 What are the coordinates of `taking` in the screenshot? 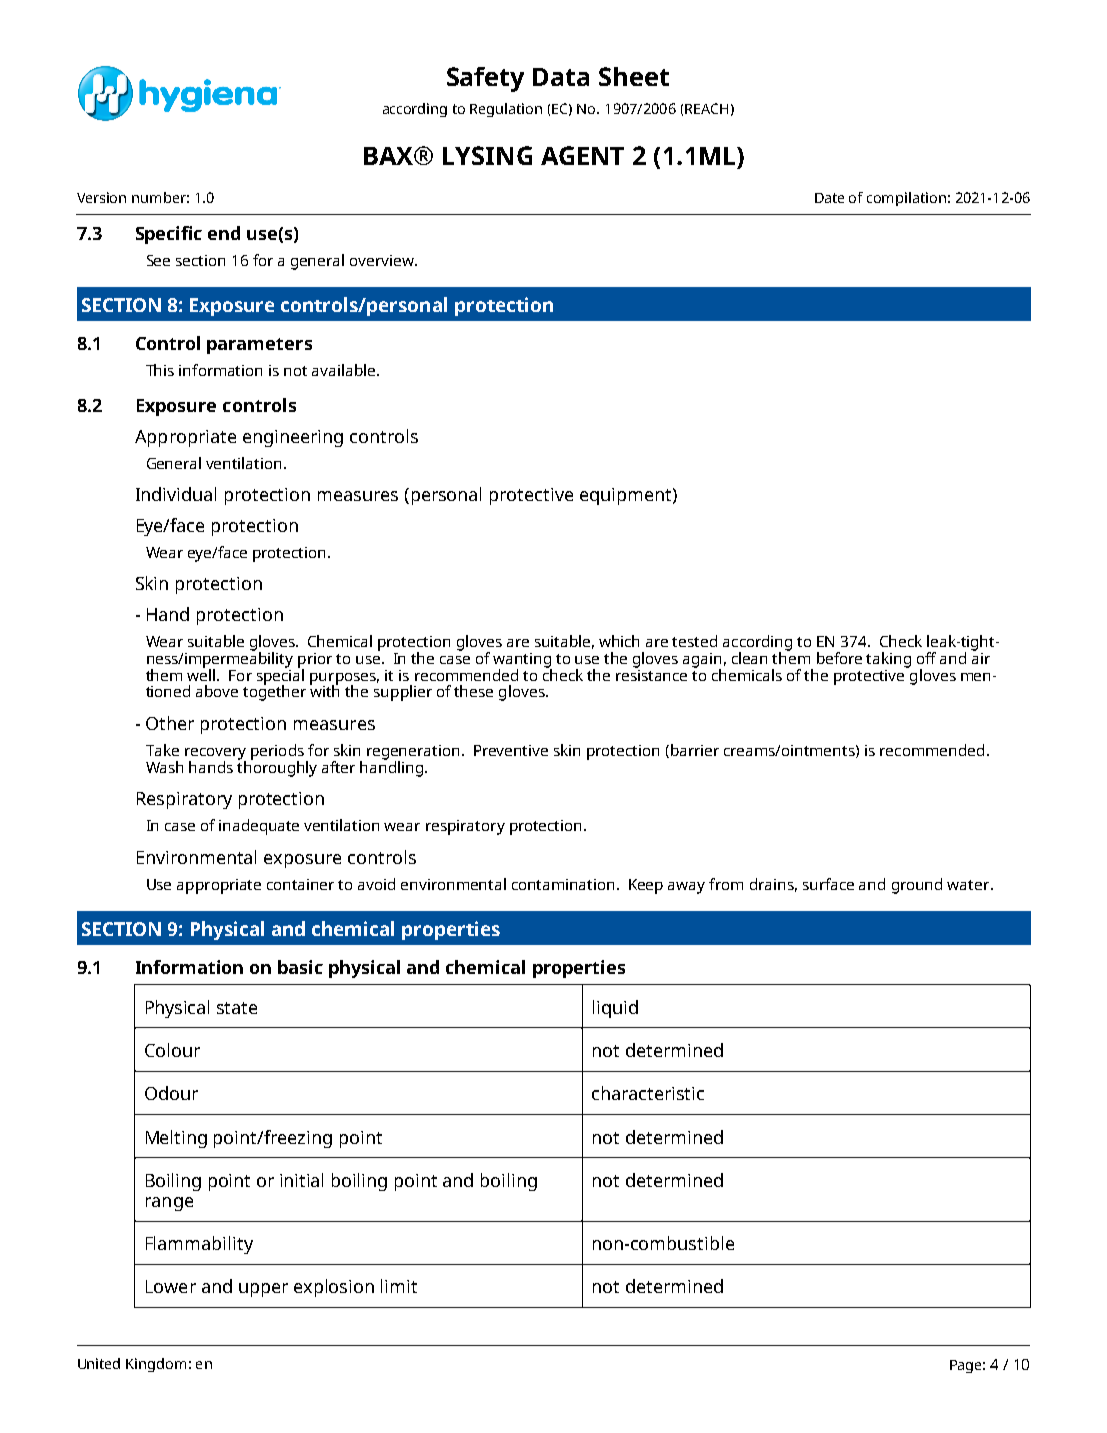 It's located at (888, 660).
